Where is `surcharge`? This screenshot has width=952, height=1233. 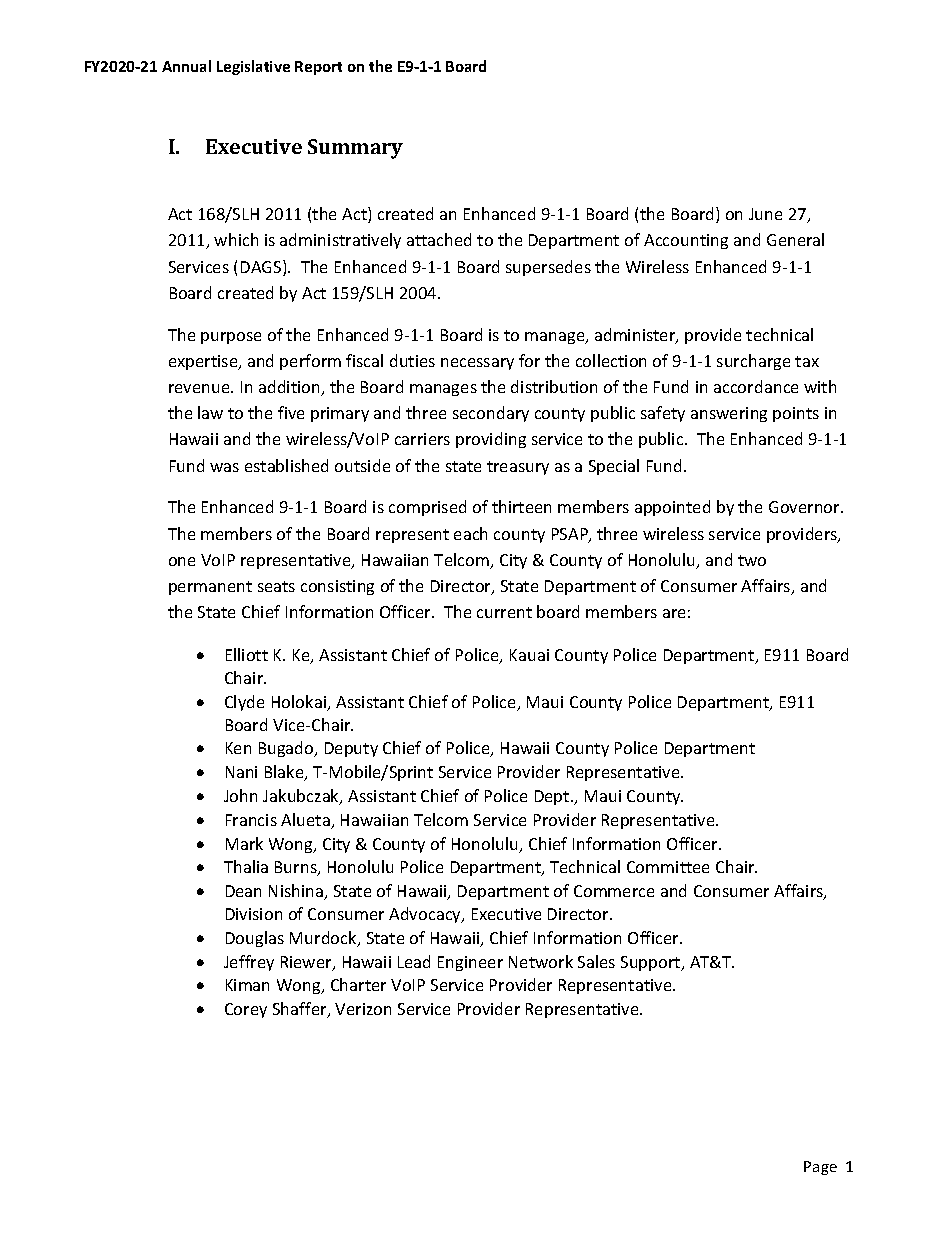
surcharge is located at coordinates (753, 362).
